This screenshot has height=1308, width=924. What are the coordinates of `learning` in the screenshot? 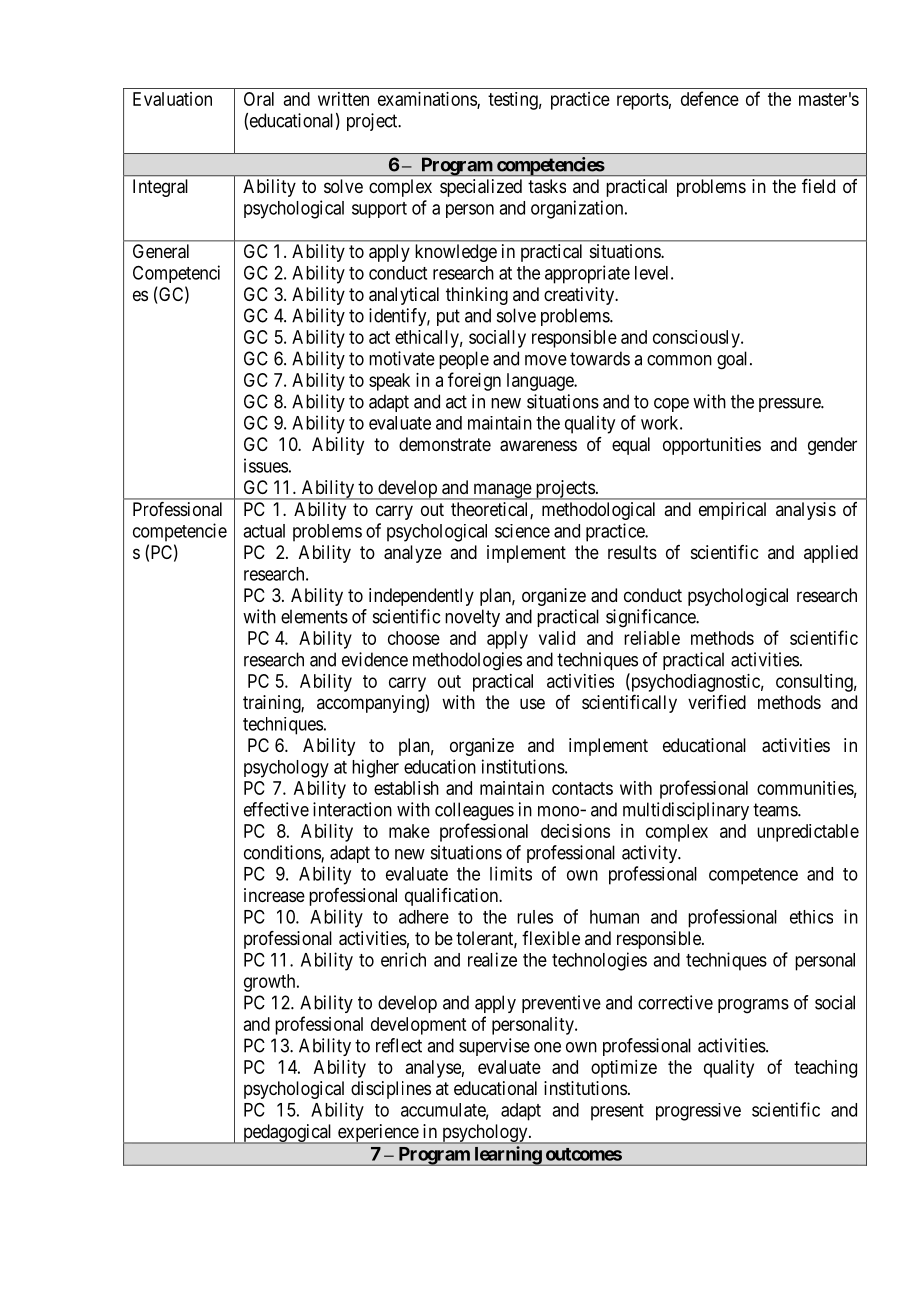 It's located at (507, 1156).
